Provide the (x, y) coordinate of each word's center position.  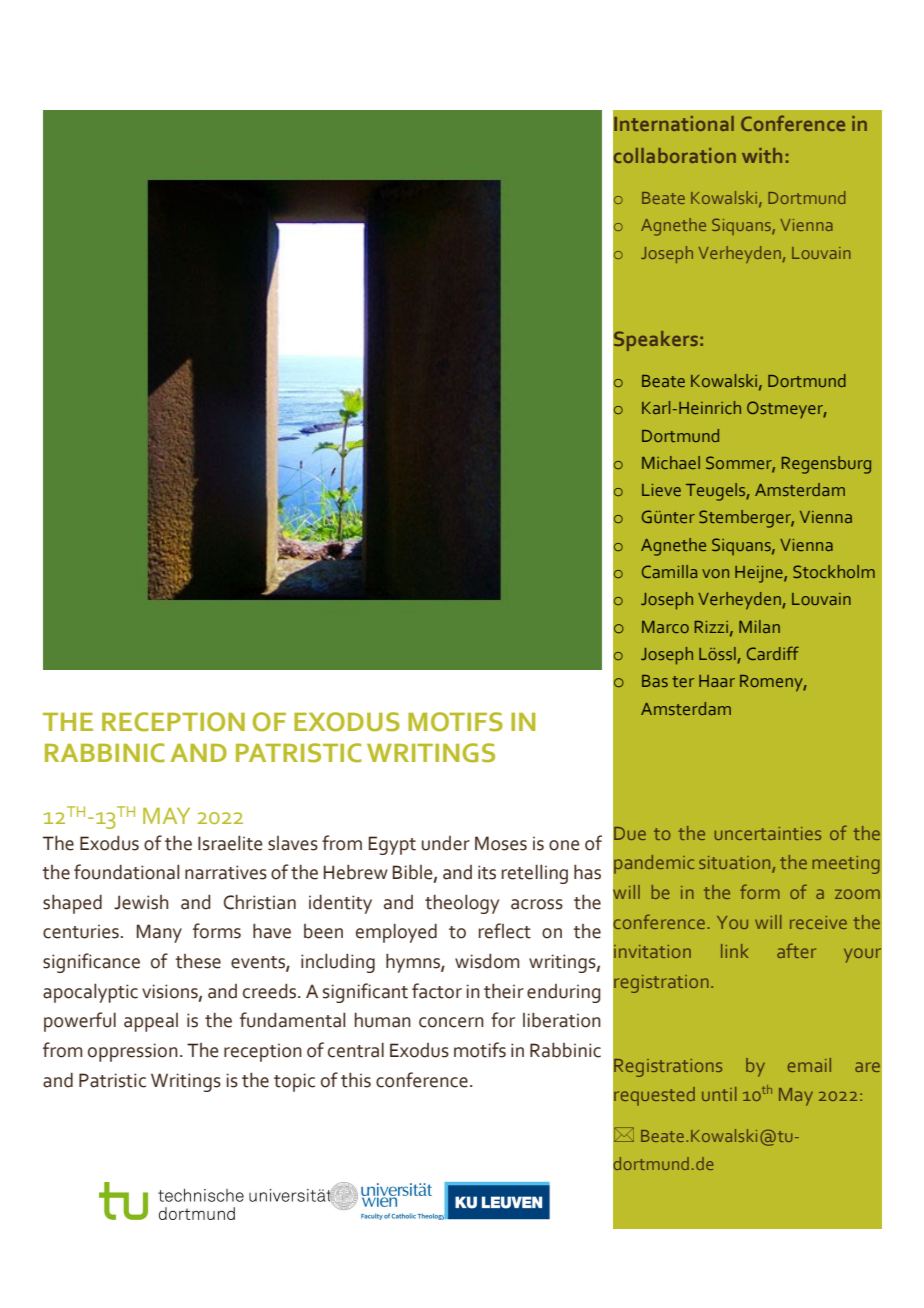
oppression (133, 1052)
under (446, 843)
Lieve (661, 490)
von (715, 573)
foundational (127, 872)
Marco (665, 627)
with (762, 155)
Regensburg (826, 465)
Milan (759, 626)
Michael (671, 462)
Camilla (669, 571)
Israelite (230, 843)
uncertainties (768, 833)
